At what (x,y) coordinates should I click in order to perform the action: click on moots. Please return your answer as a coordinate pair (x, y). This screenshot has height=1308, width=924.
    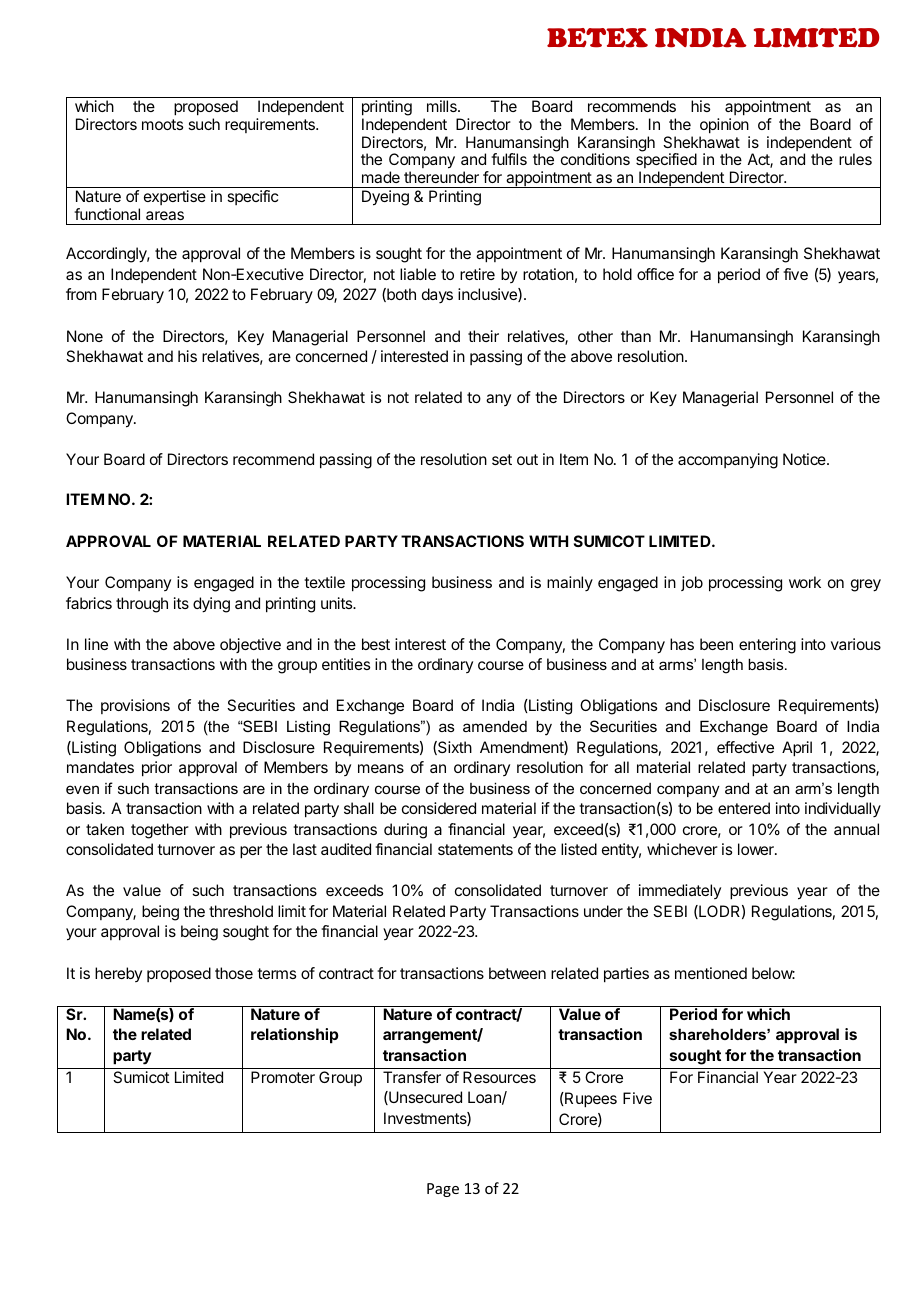
    Looking at the image, I should click on (162, 124).
